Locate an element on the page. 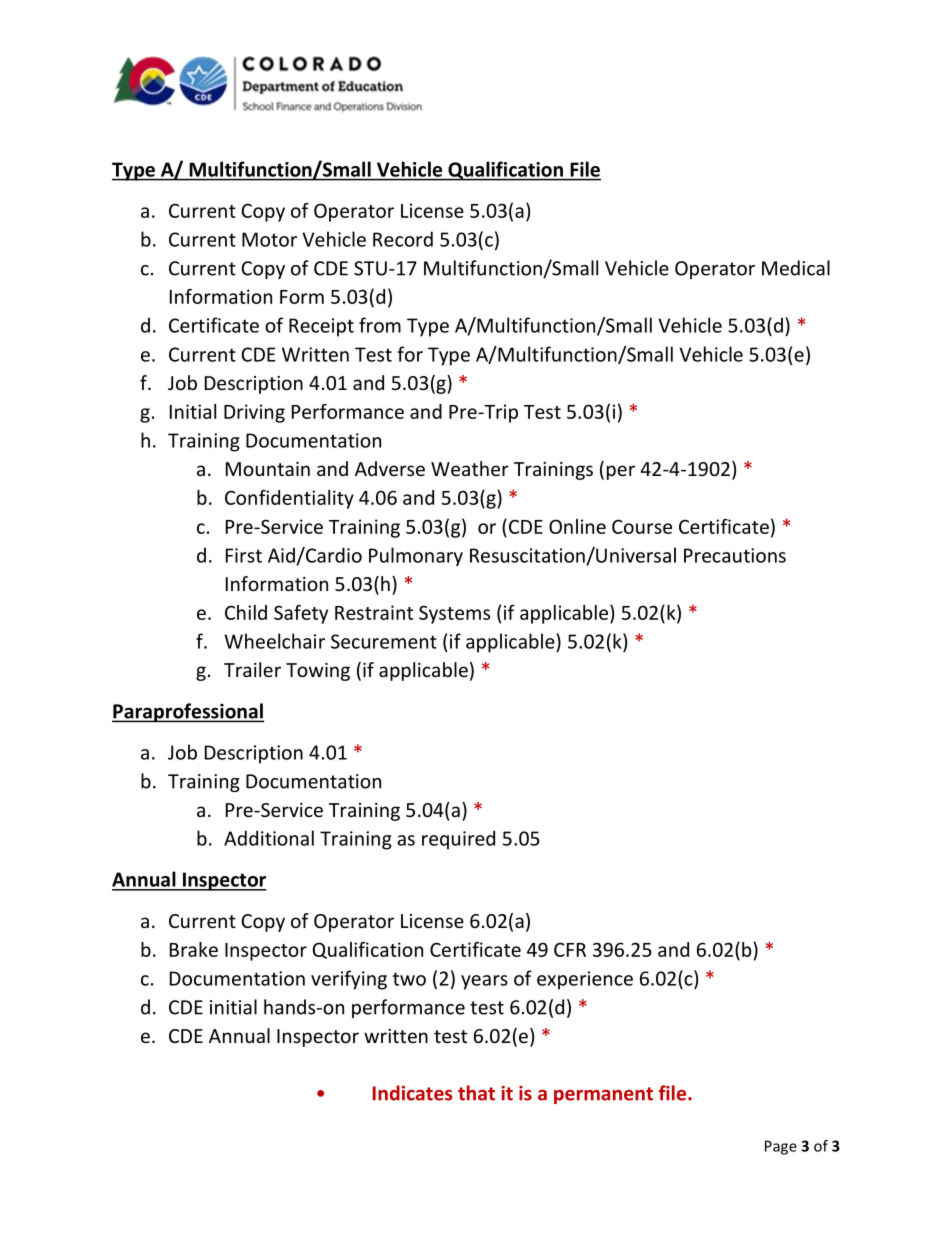 This image has width=952, height=1233. Trailer is located at coordinates (252, 669).
